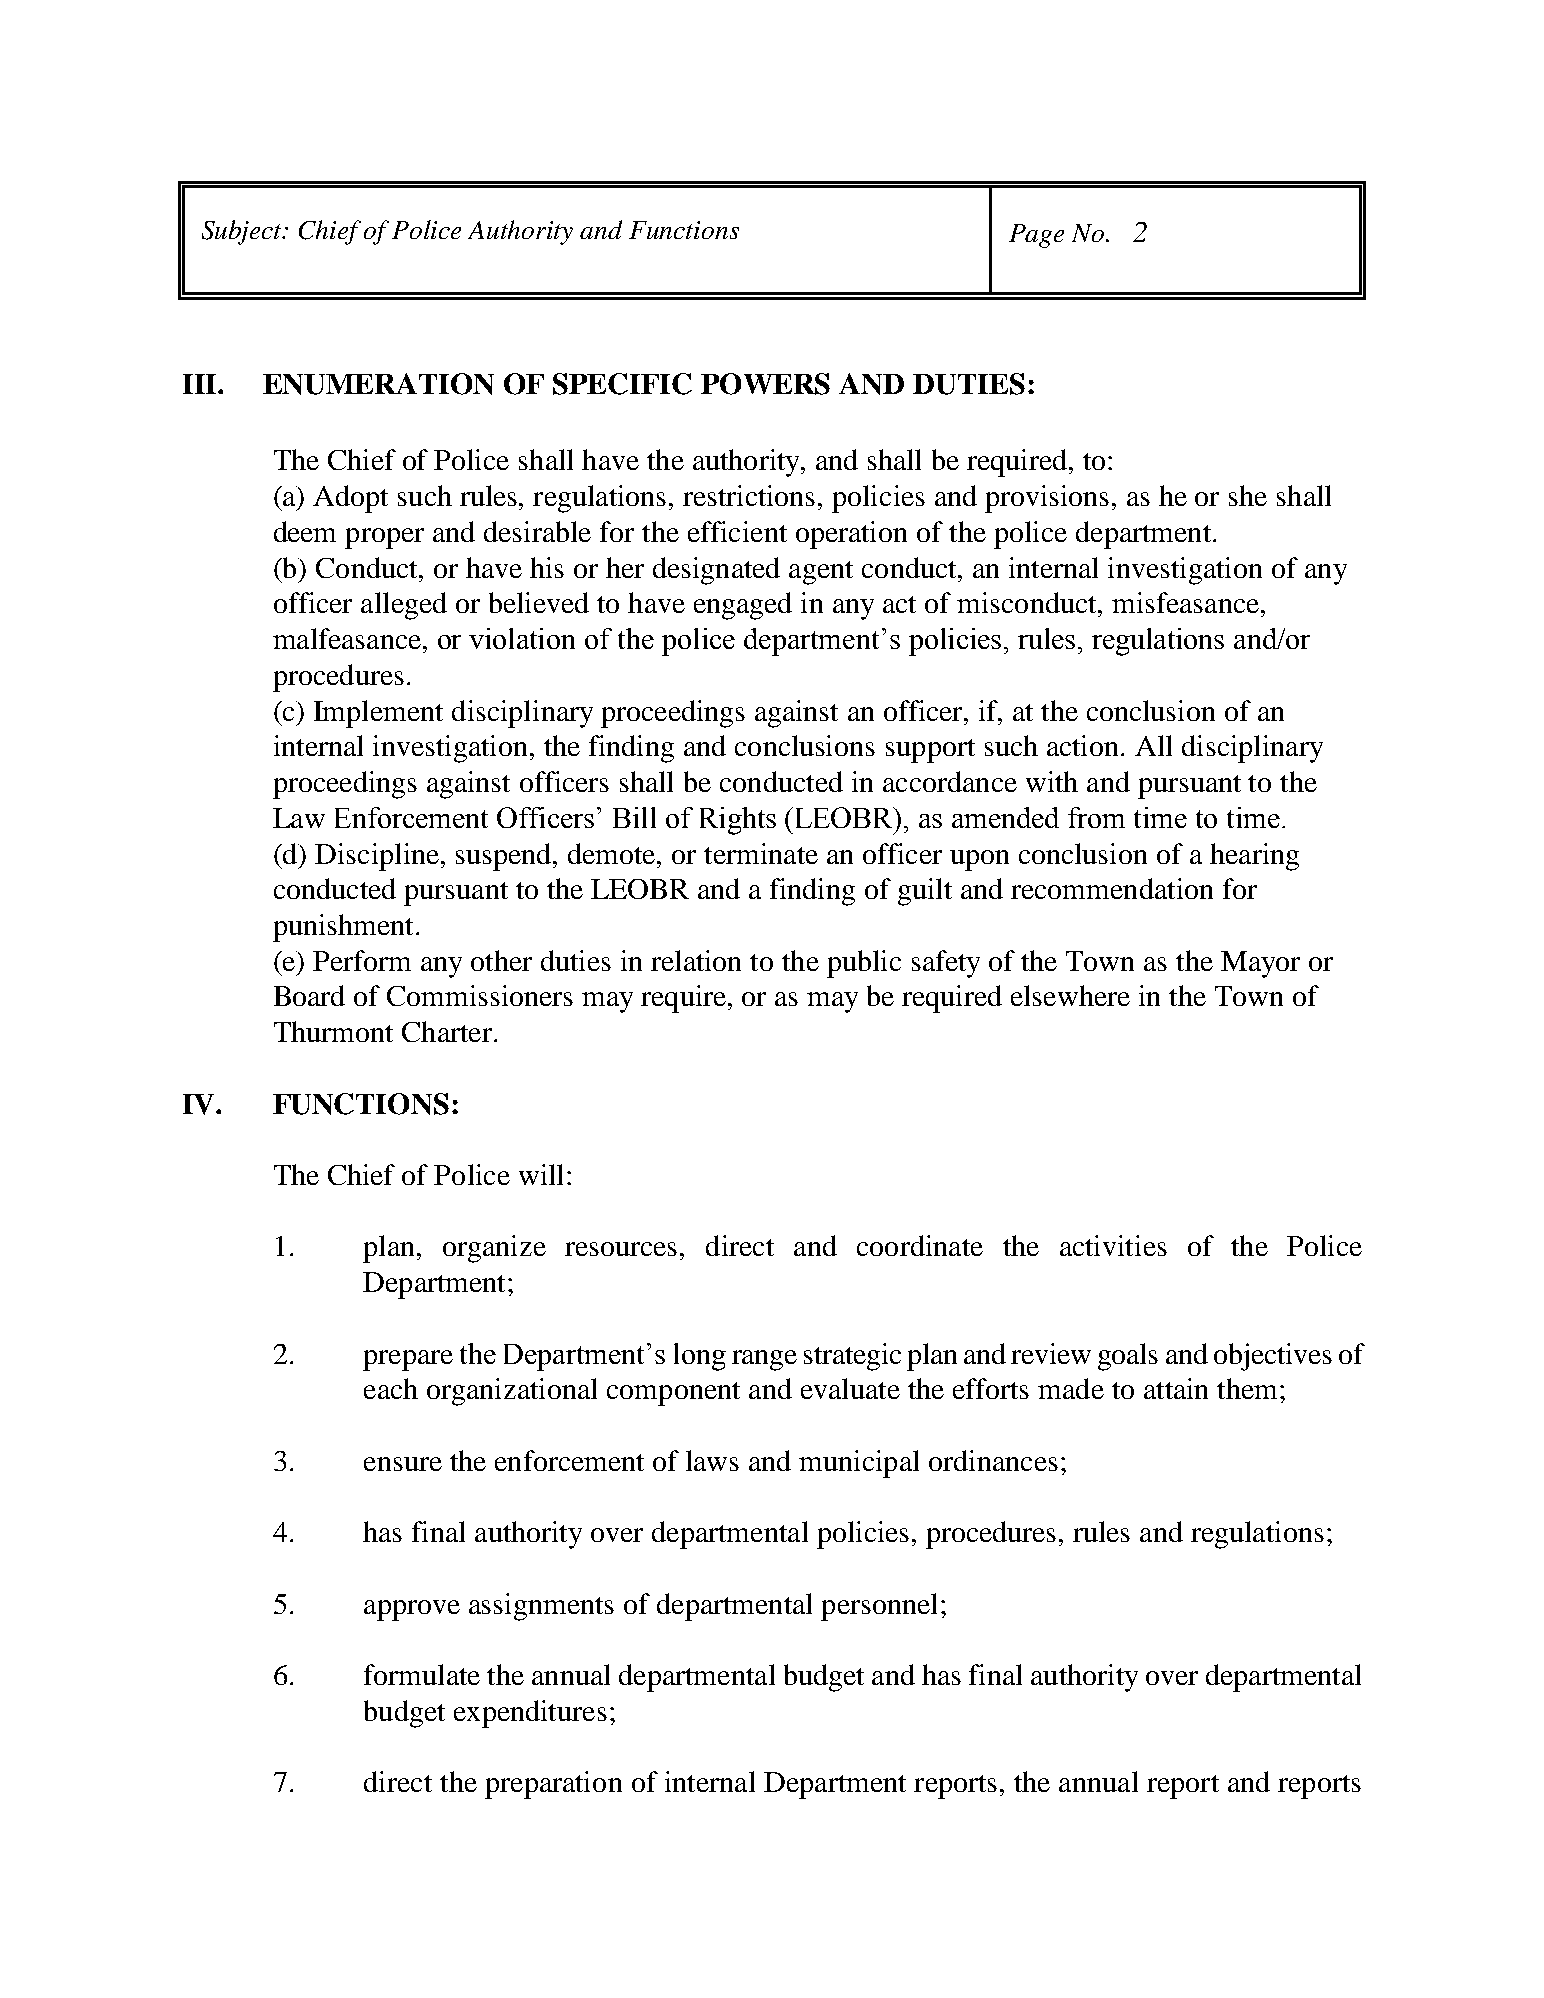 This screenshot has height=1998, width=1544. What do you see at coordinates (1036, 236) in the screenshot?
I see `Page` at bounding box center [1036, 236].
